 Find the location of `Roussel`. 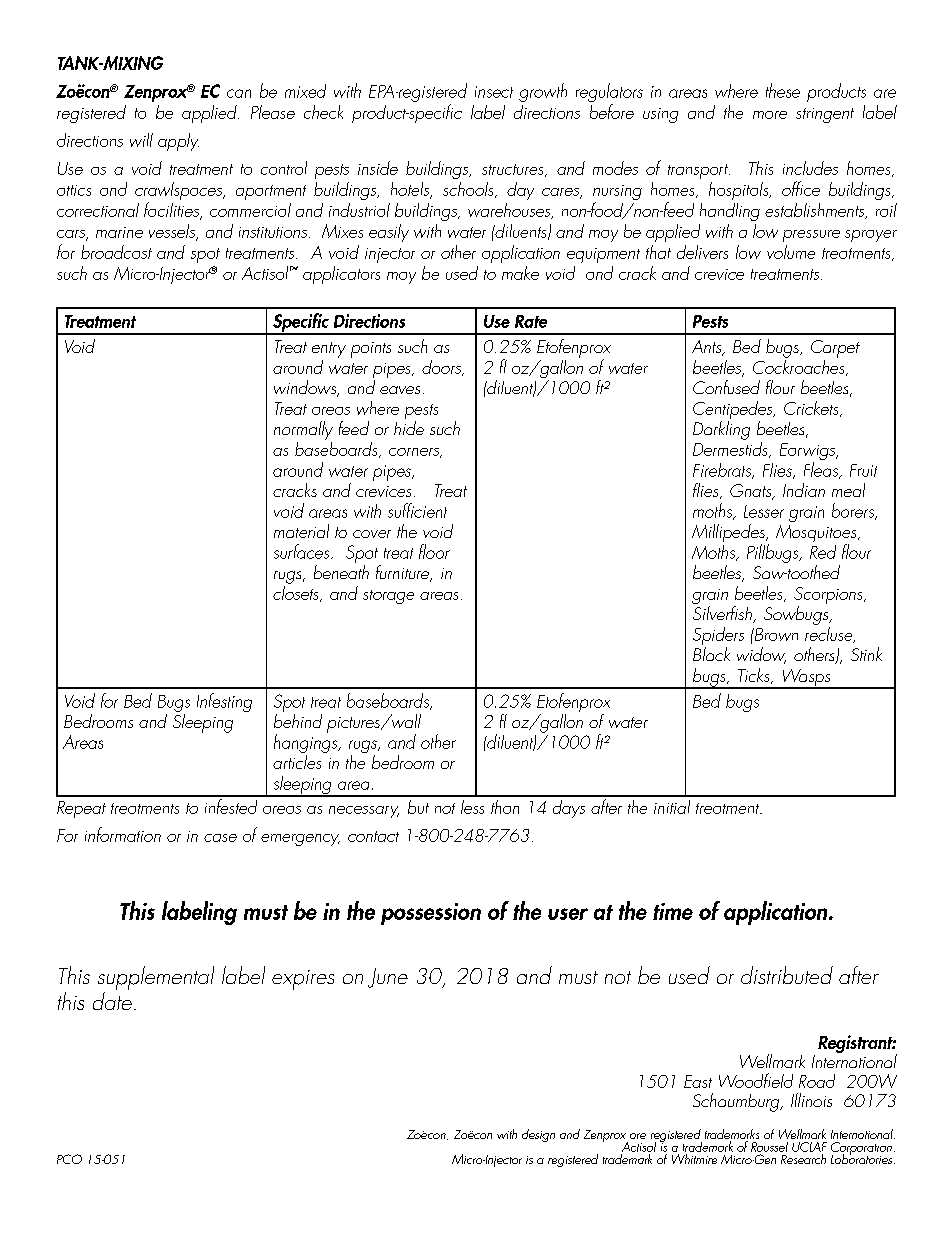

Roussel is located at coordinates (769, 1147).
